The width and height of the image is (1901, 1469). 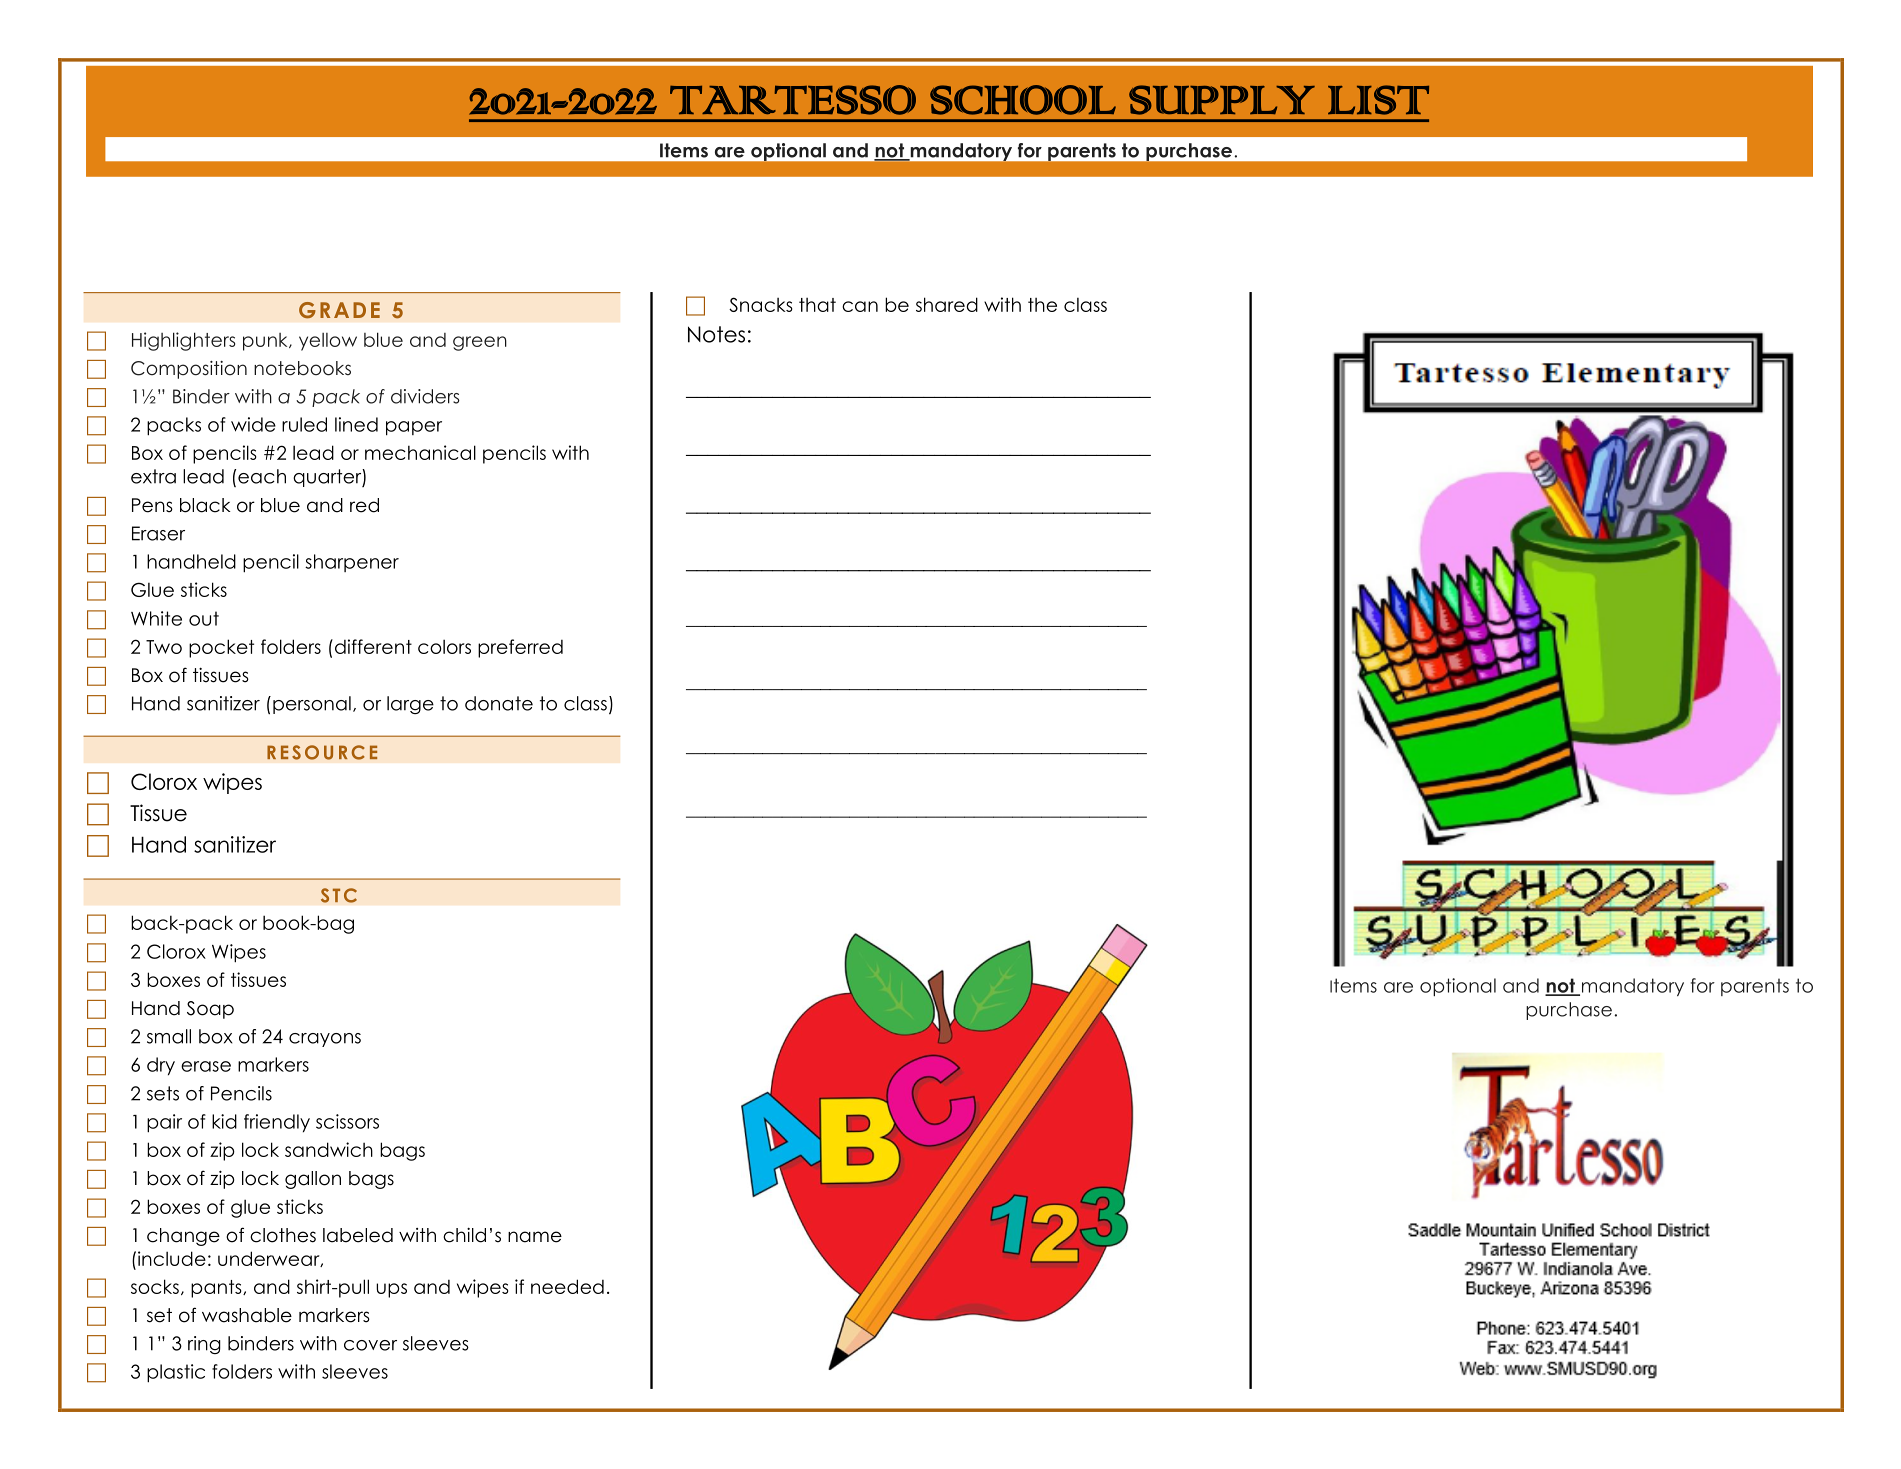 I want to click on preferred, so click(x=520, y=648).
